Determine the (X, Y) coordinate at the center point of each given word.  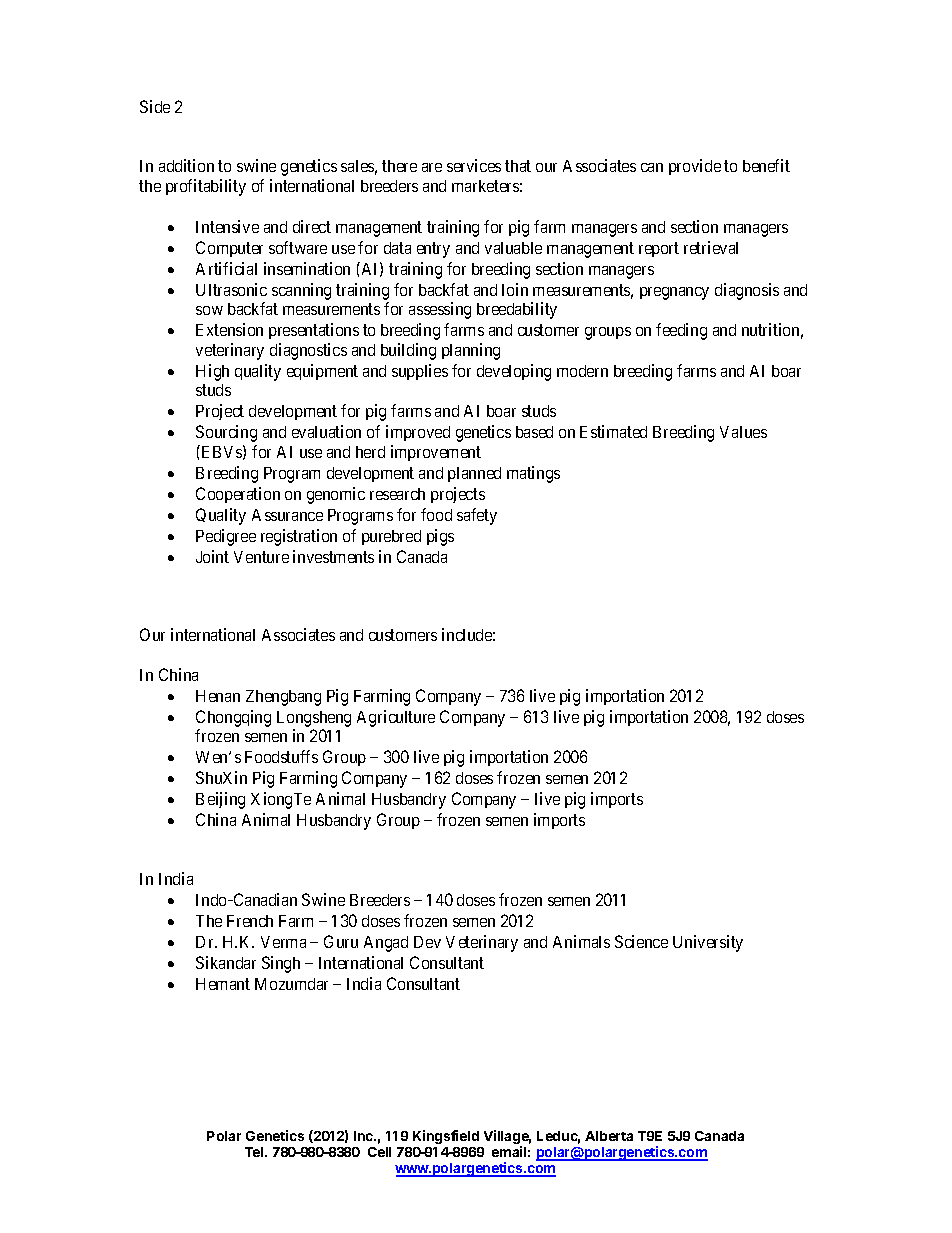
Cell (379, 1152)
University (708, 943)
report (659, 249)
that (518, 166)
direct (312, 226)
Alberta (609, 1136)
